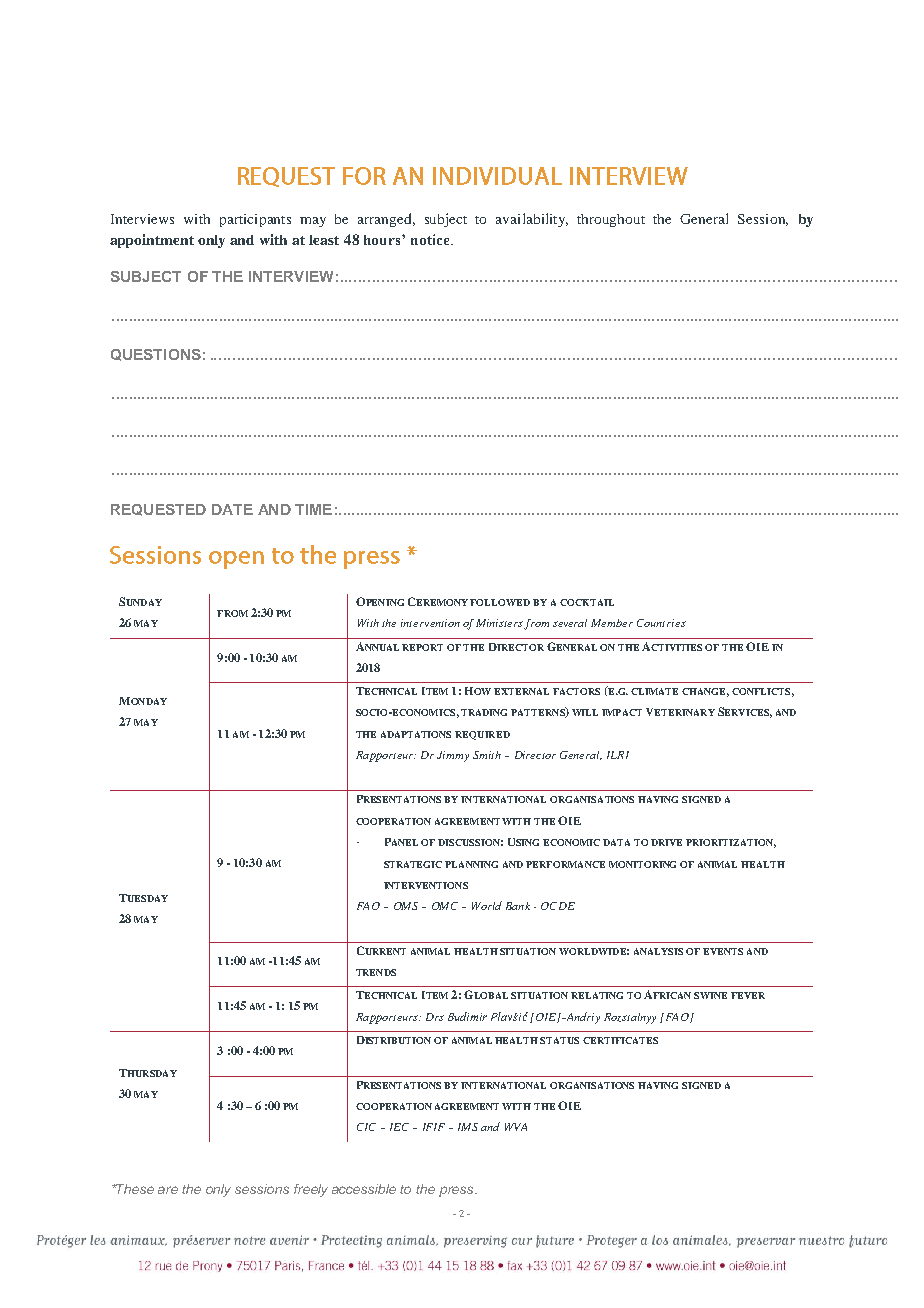 The height and width of the document is (1308, 924). What do you see at coordinates (457, 1191) in the document?
I see `press` at bounding box center [457, 1191].
